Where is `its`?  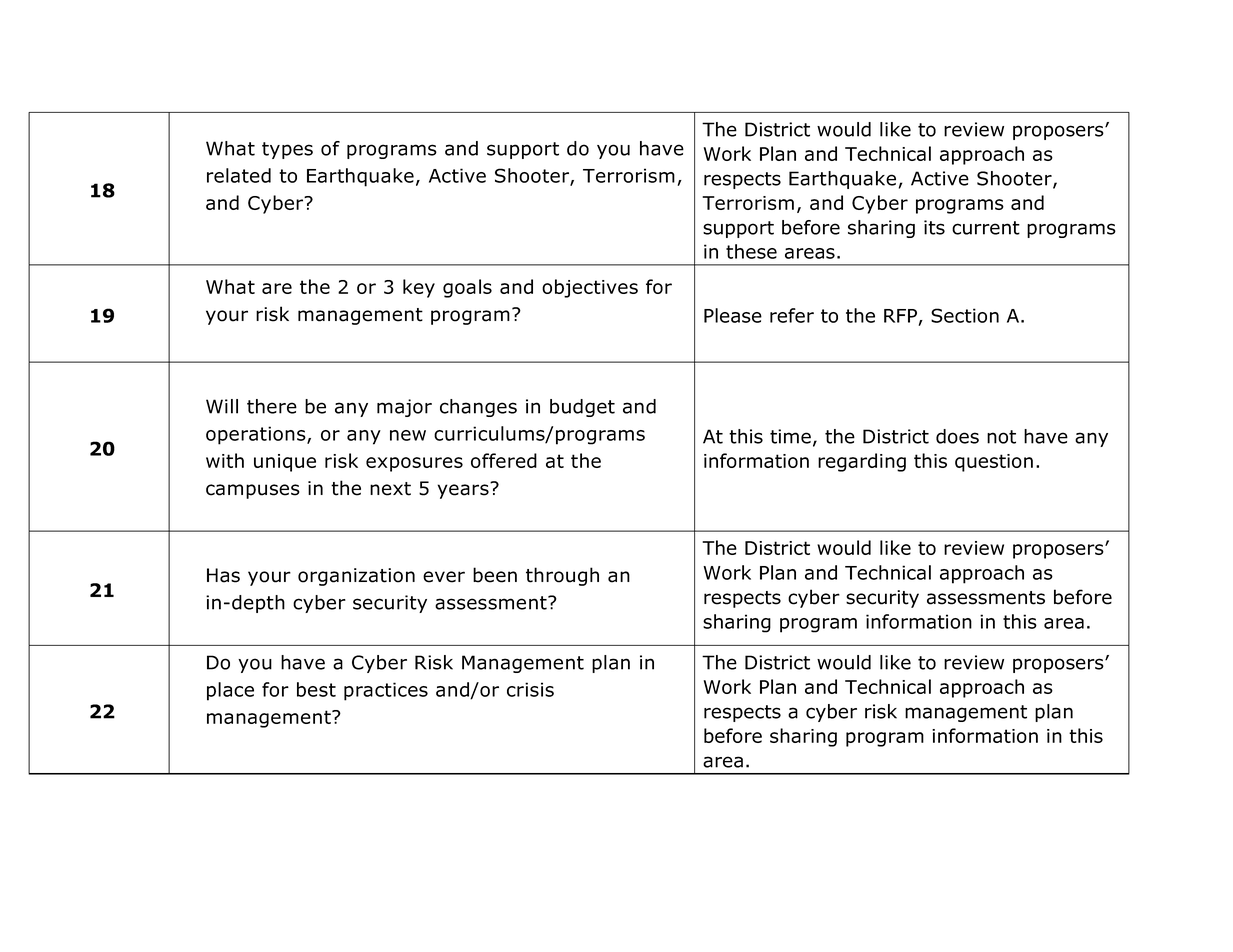 its is located at coordinates (934, 227).
